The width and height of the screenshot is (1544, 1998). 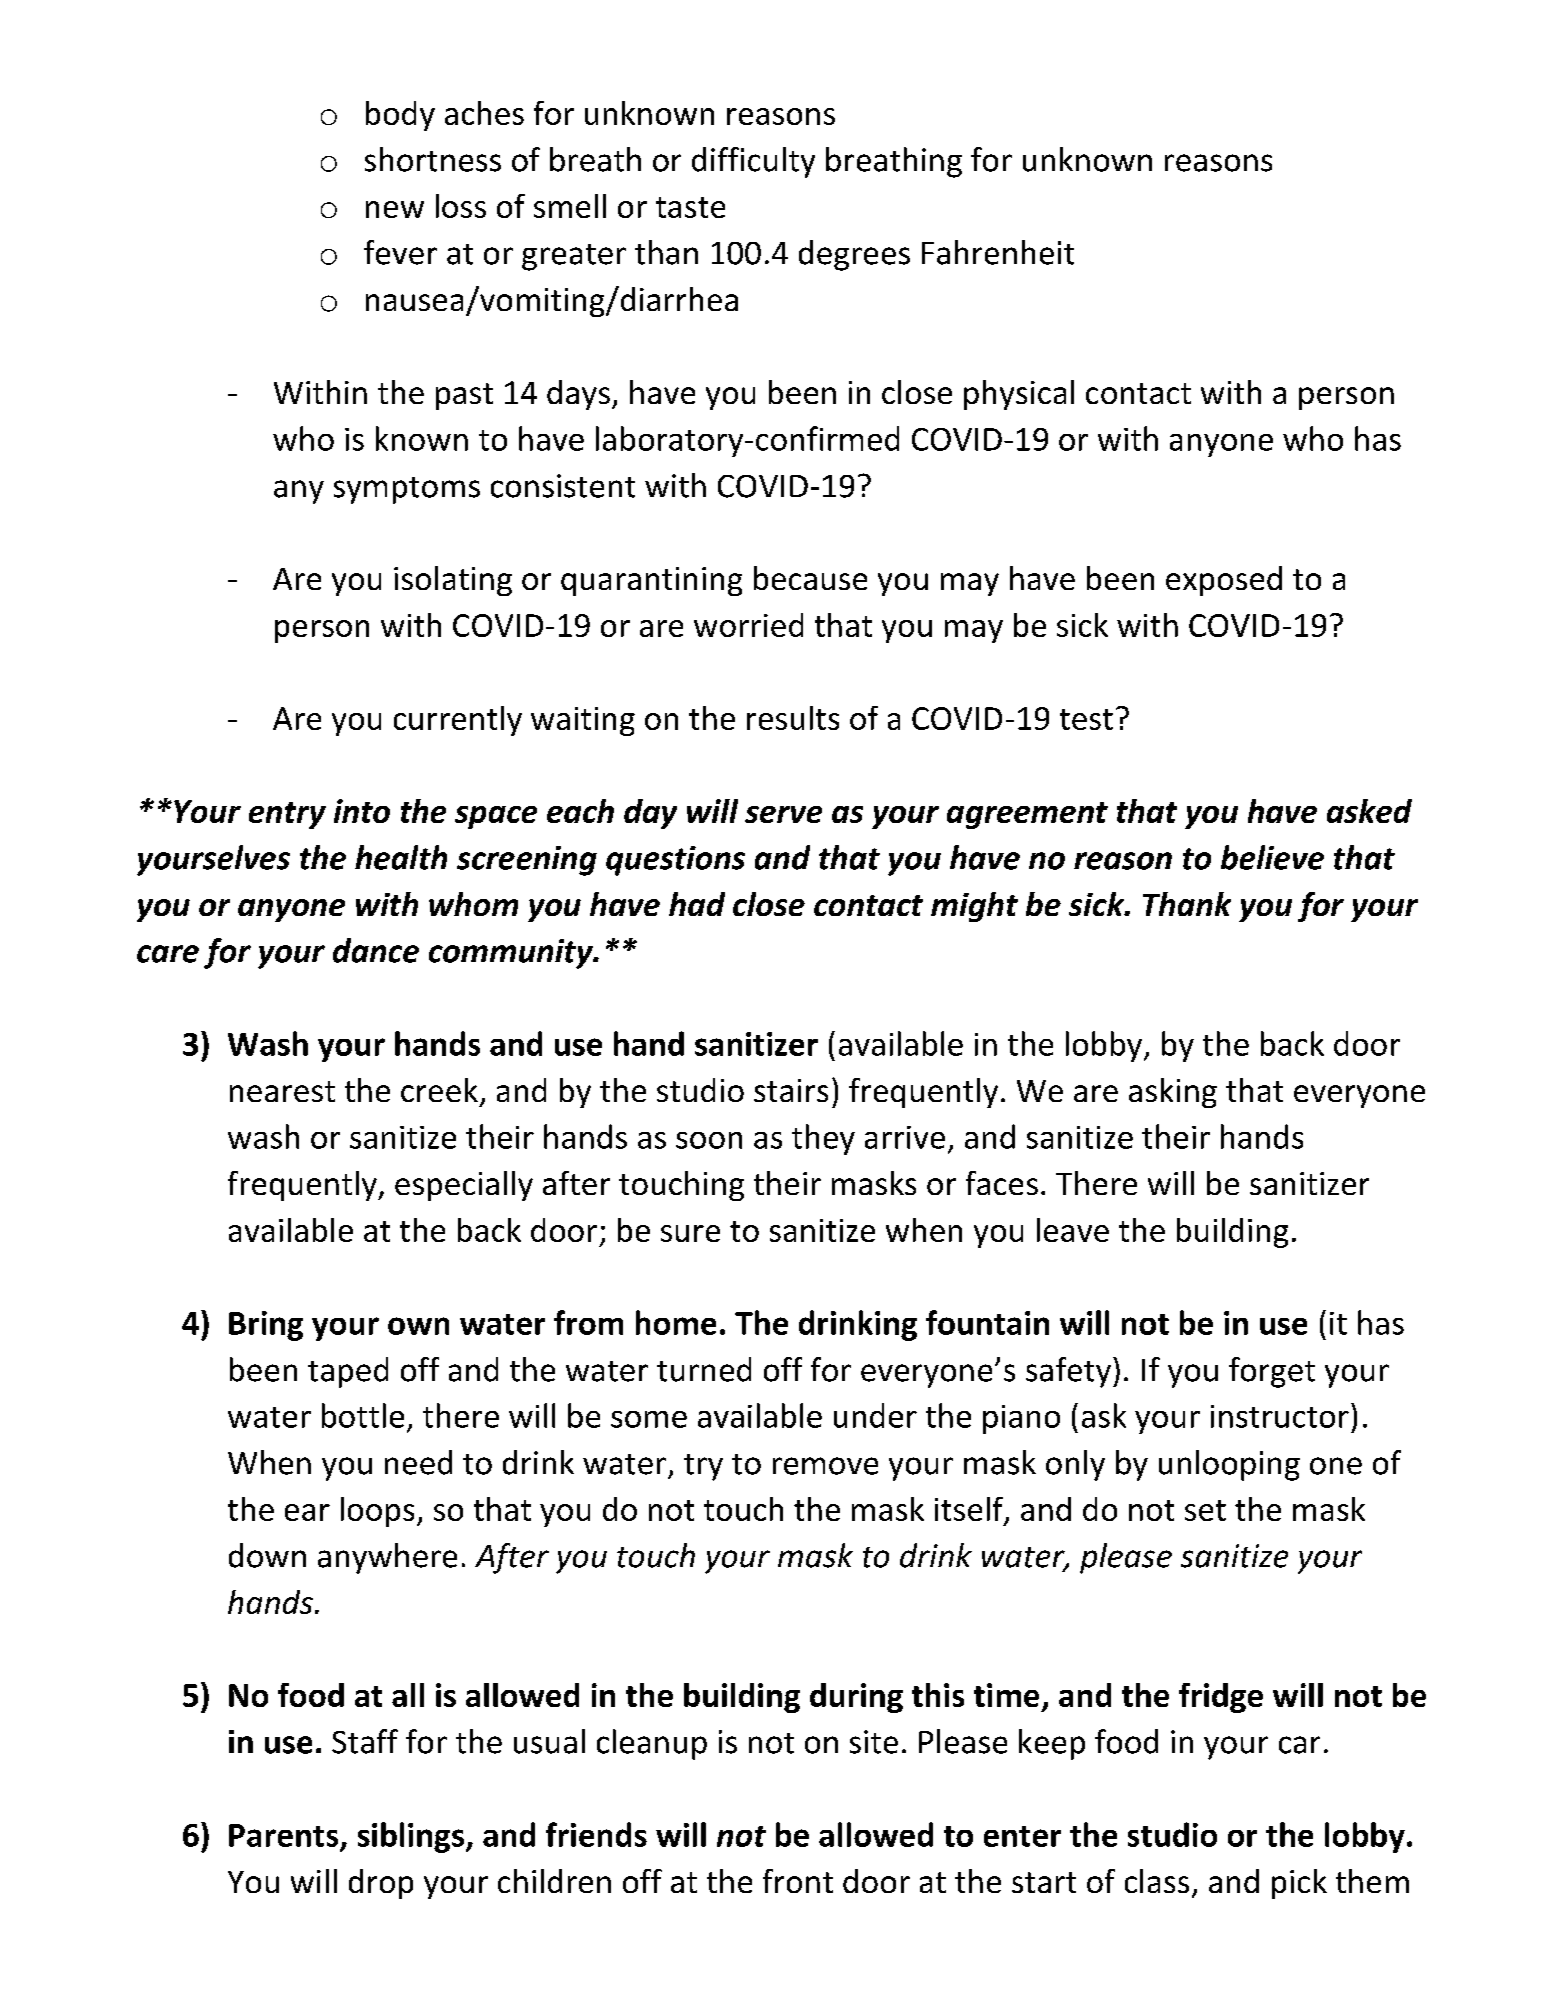 What do you see at coordinates (1173, 1093) in the screenshot?
I see `asking` at bounding box center [1173, 1093].
